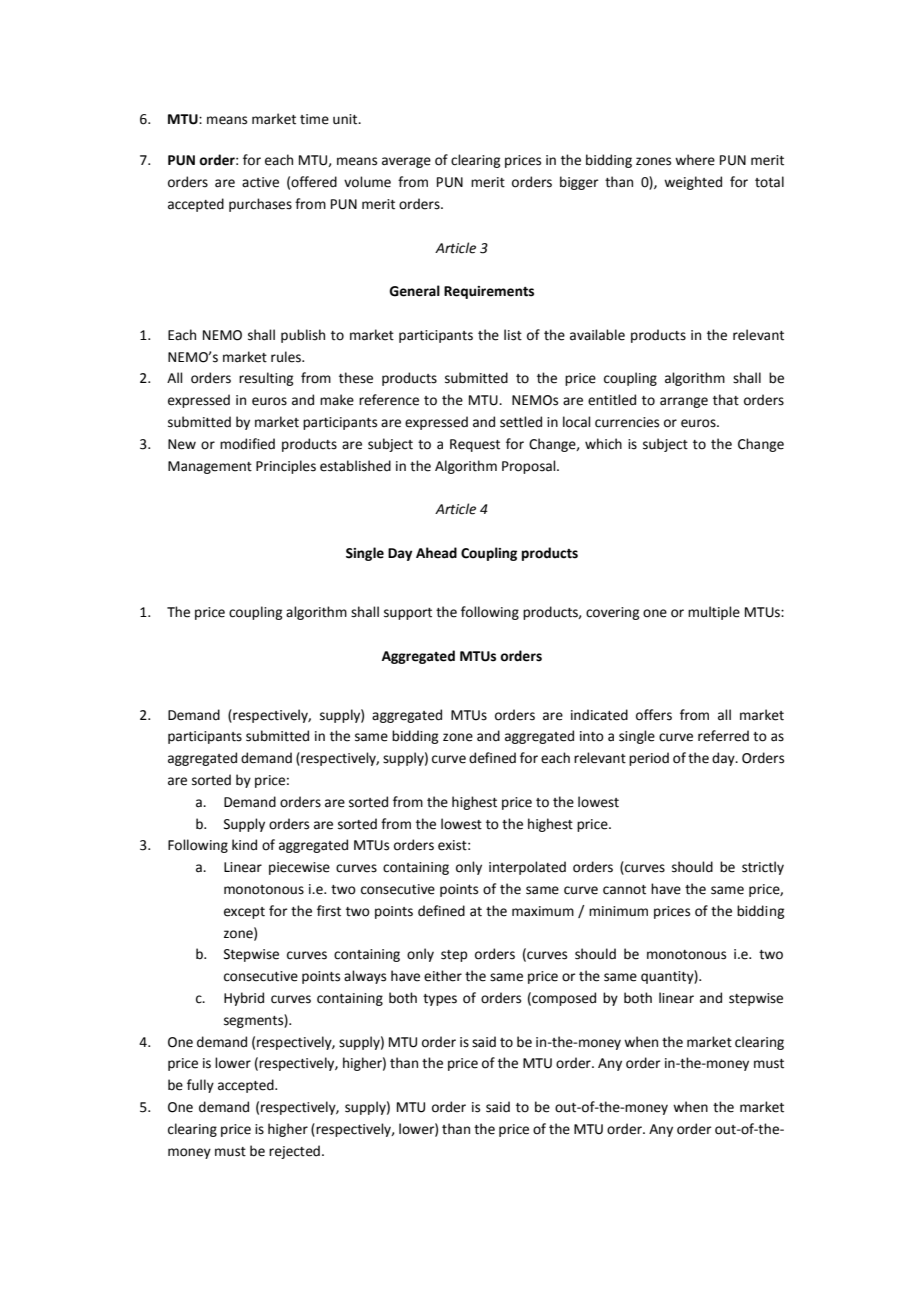  What do you see at coordinates (406, 162) in the page?
I see `average` at bounding box center [406, 162].
